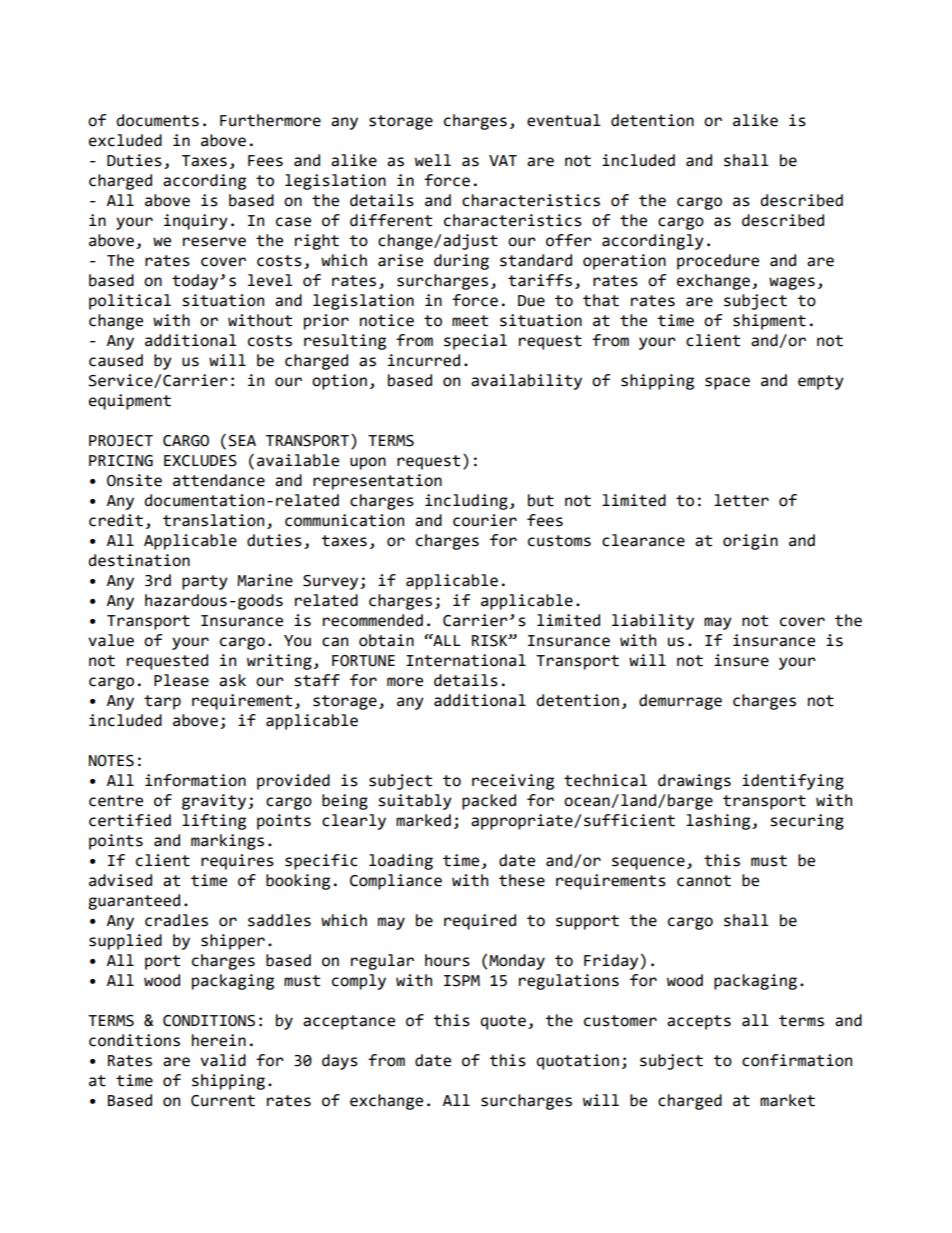  Describe the element at coordinates (223, 1060) in the screenshot. I see `valid` at that location.
